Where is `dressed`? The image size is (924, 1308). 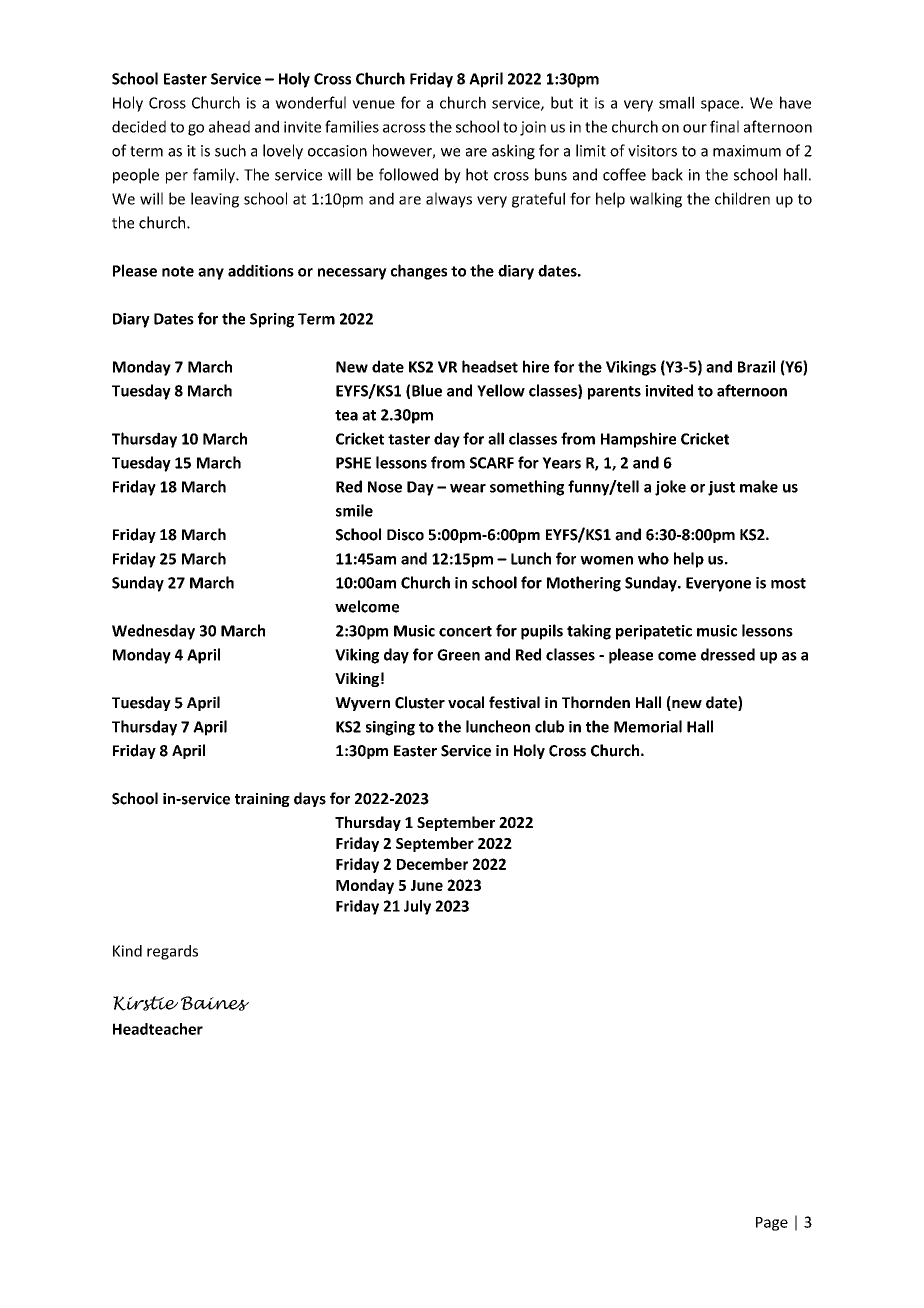
dressed is located at coordinates (728, 654).
